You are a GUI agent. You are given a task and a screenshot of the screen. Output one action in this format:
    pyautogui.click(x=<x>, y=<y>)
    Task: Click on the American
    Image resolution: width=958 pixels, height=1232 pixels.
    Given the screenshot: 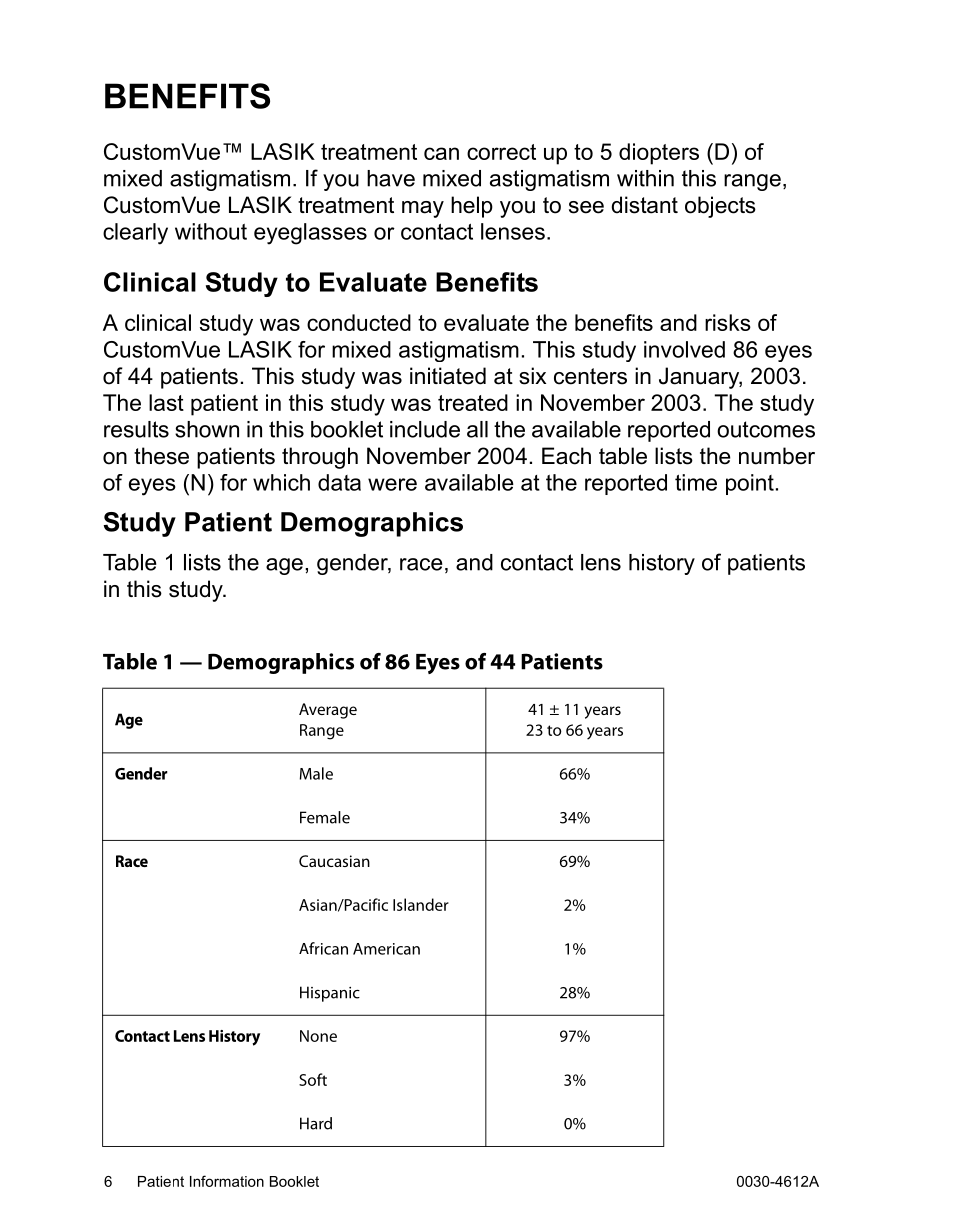 What is the action you would take?
    pyautogui.click(x=386, y=949)
